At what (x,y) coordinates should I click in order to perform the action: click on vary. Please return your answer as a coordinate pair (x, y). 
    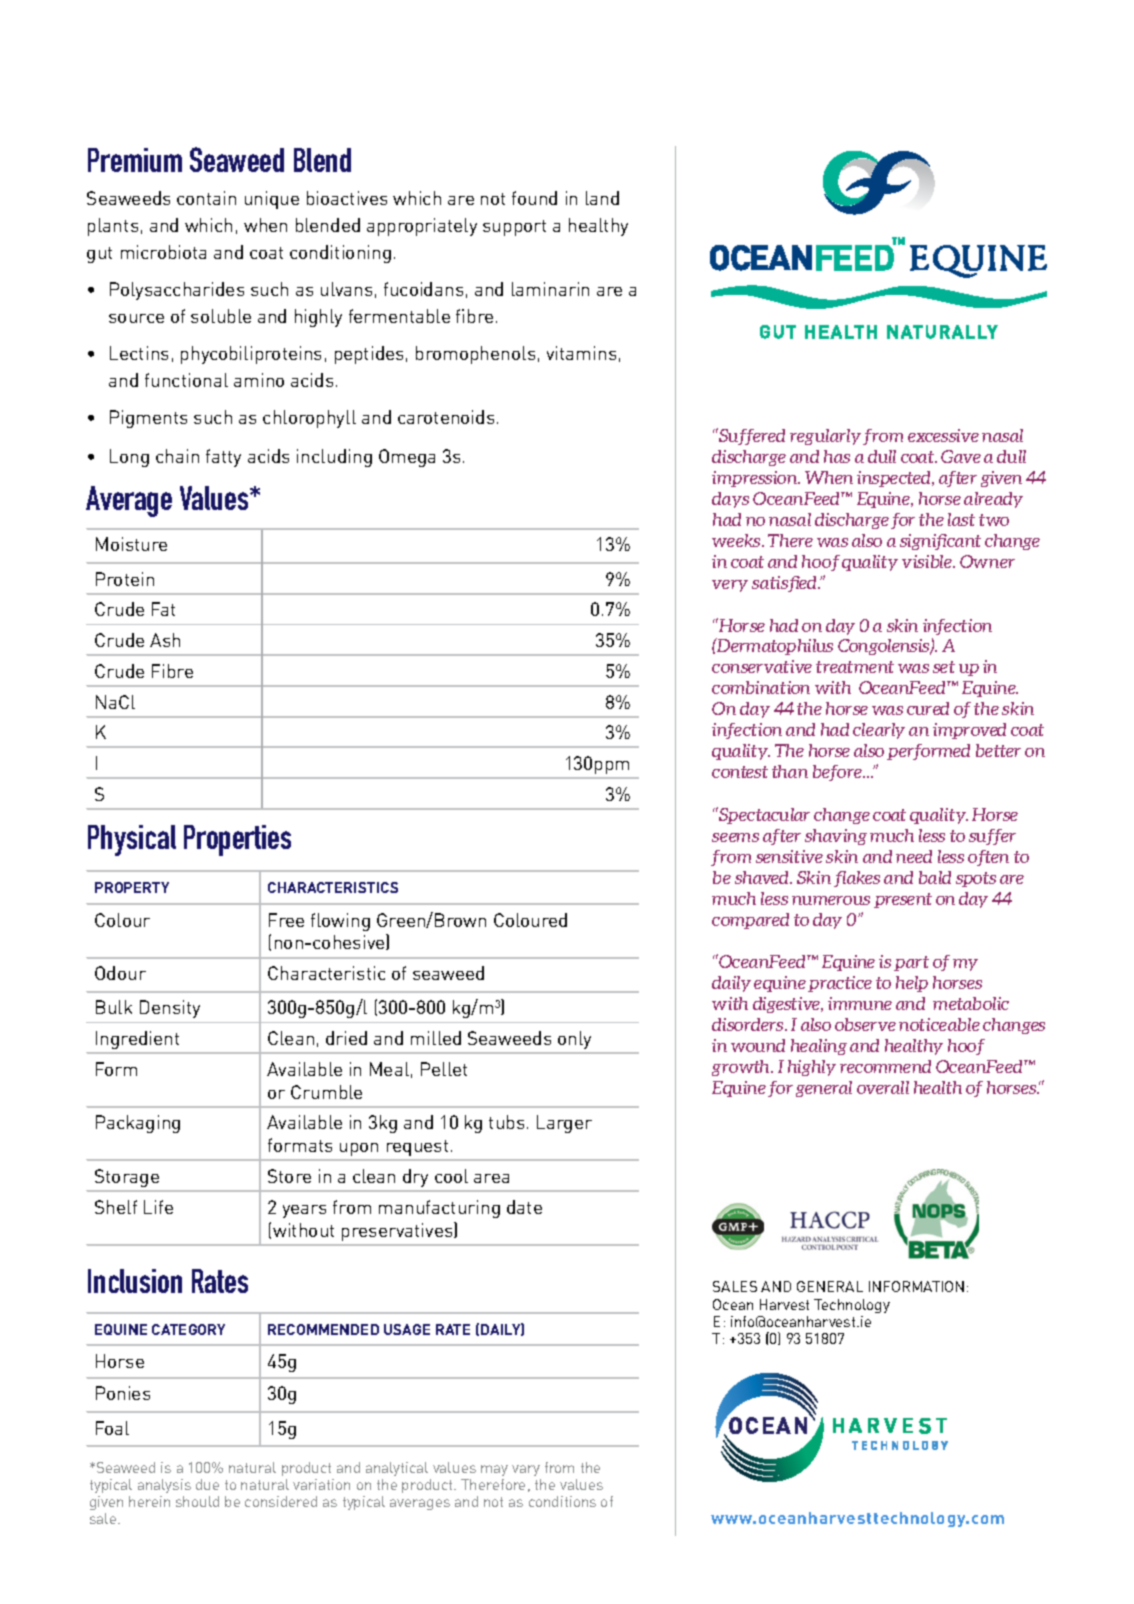
    Looking at the image, I should click on (526, 1470).
